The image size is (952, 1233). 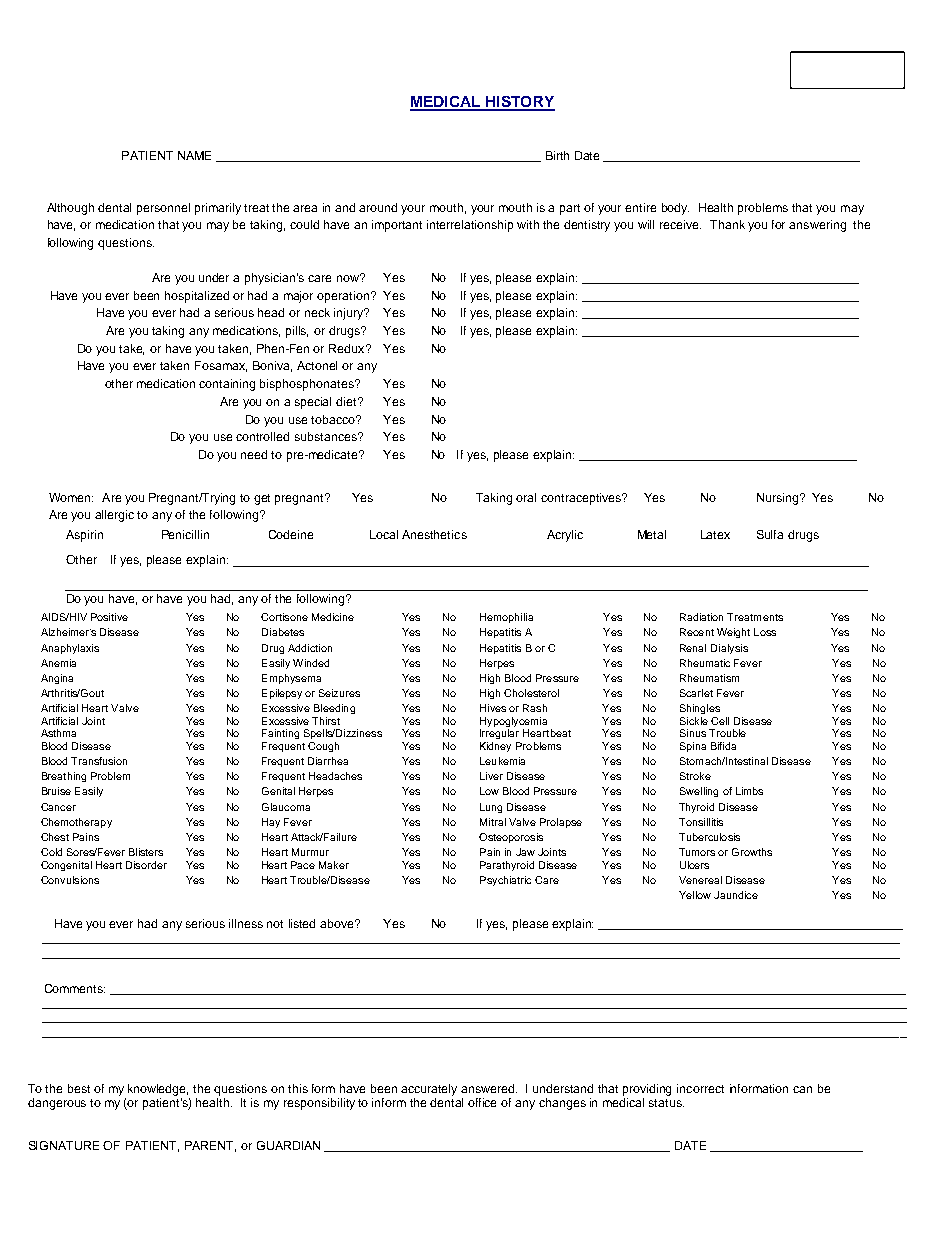 I want to click on HISTORY, so click(x=519, y=103).
